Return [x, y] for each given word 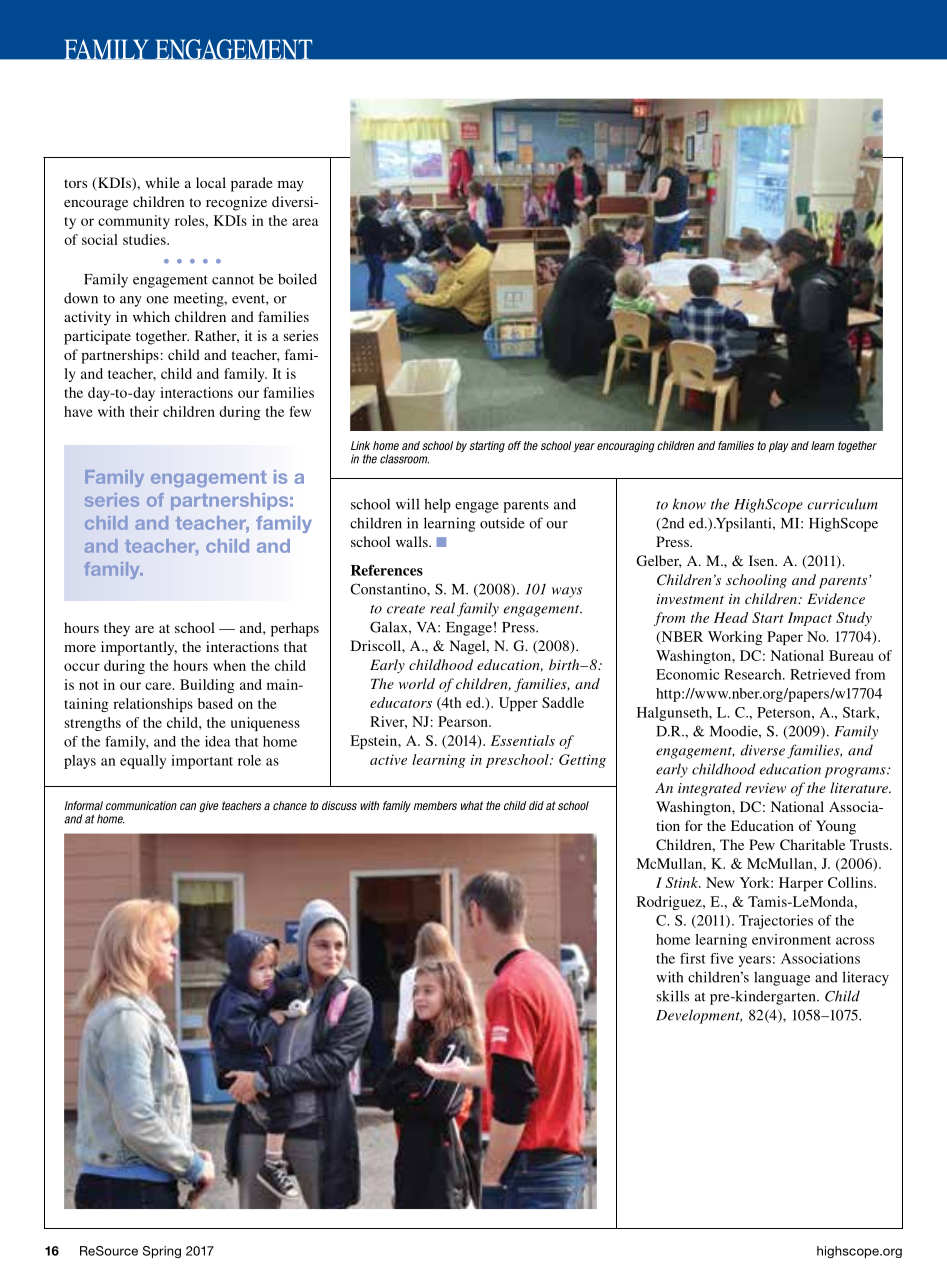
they [117, 629]
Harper [801, 884]
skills [673, 996]
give [208, 807]
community [134, 222]
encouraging [626, 447]
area [305, 222]
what [472, 805]
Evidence [836, 598]
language [782, 978]
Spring [162, 1252]
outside [502, 523]
